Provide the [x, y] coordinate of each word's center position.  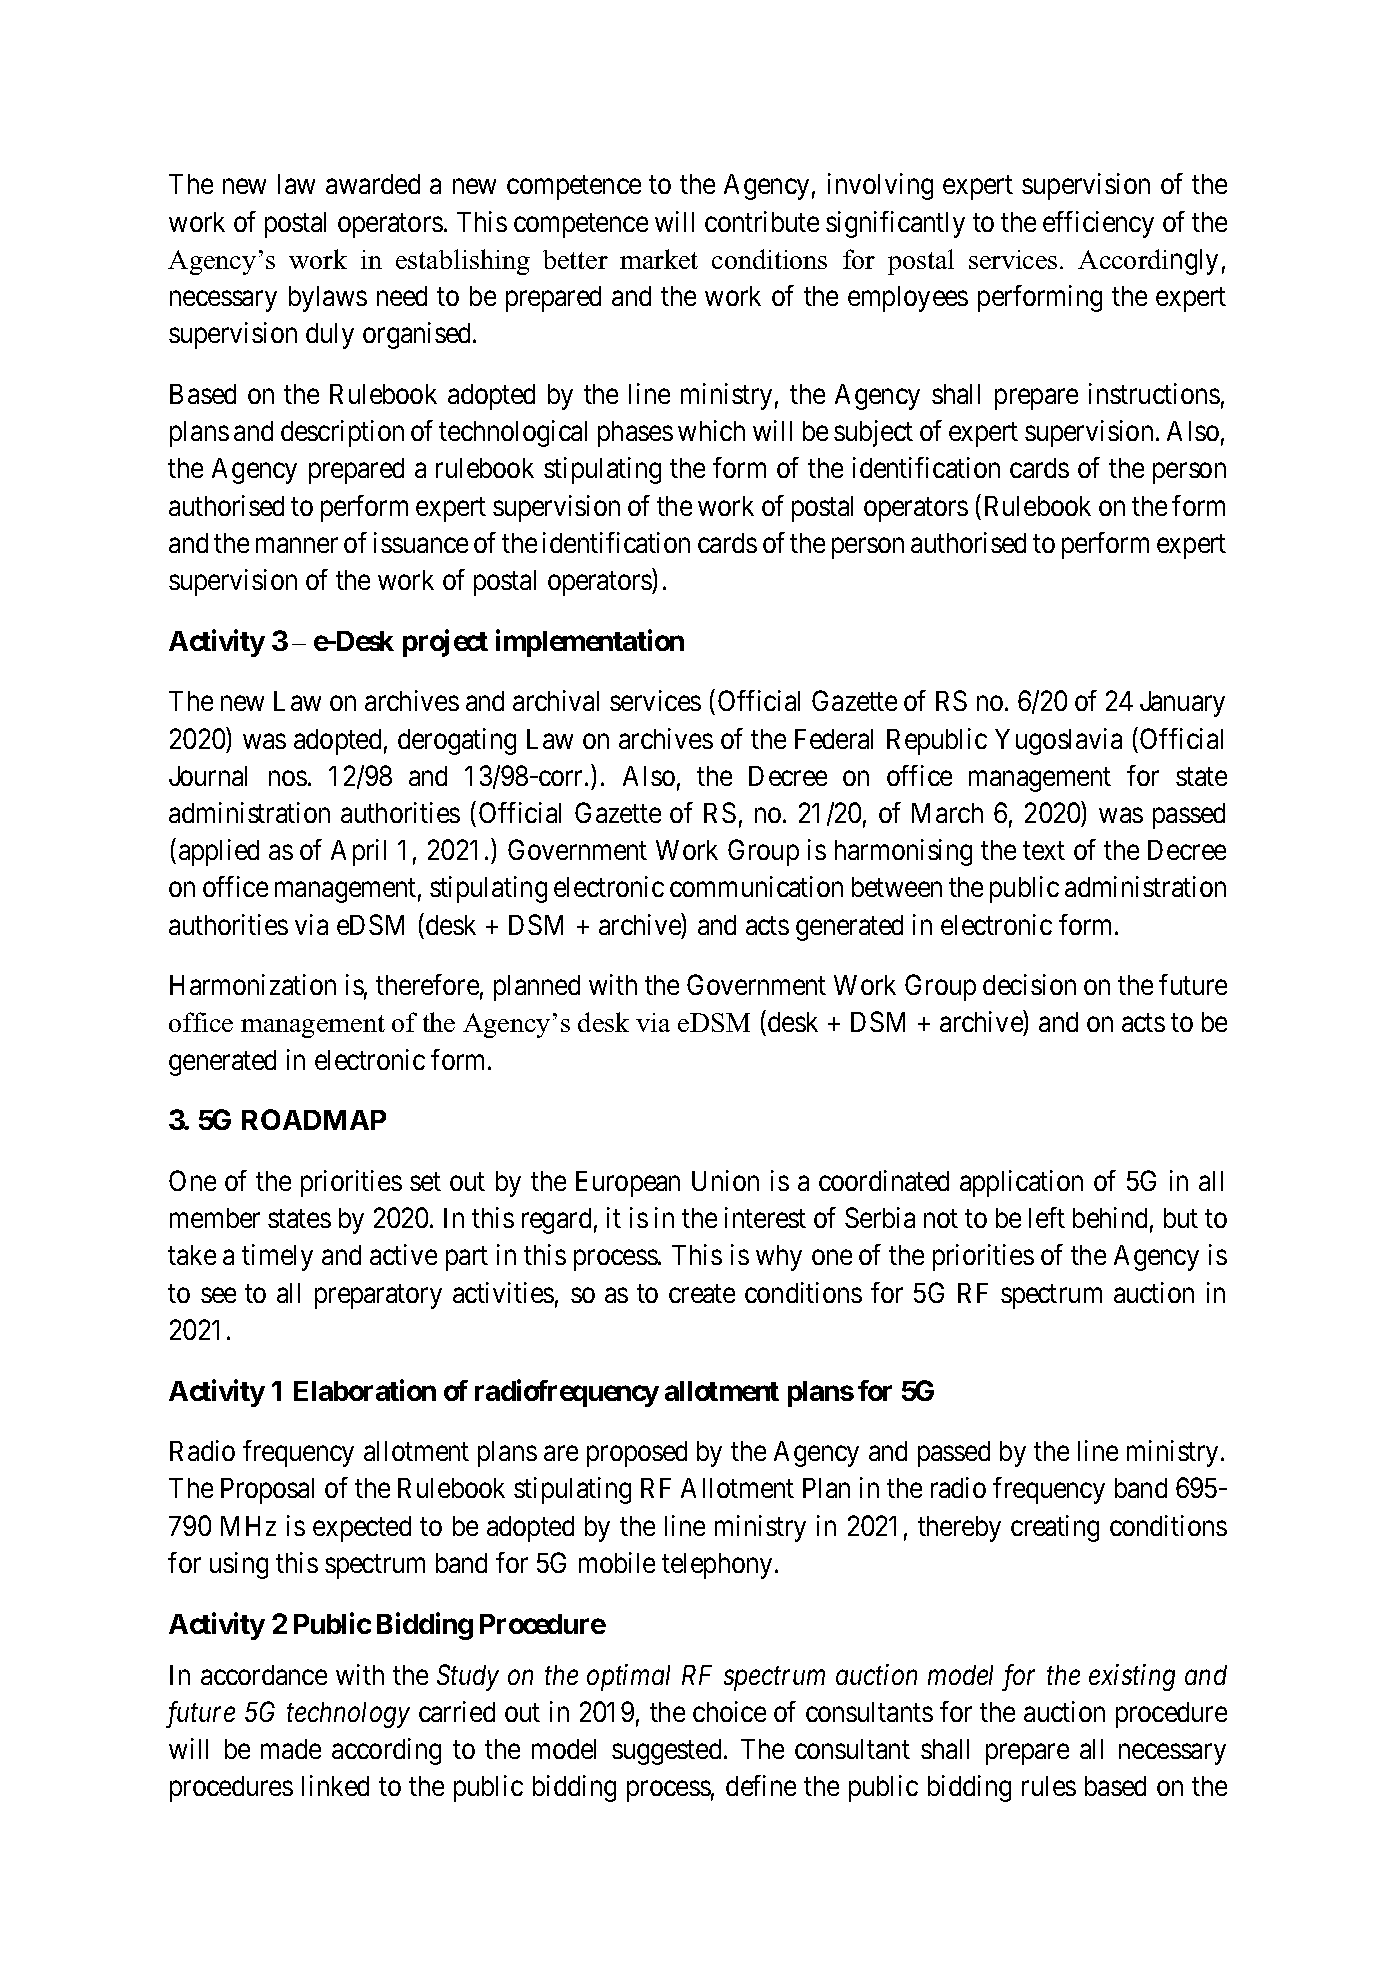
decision [1029, 984]
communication [756, 886]
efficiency [1098, 224]
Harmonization [253, 984]
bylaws [328, 299]
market [659, 259]
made [291, 1749]
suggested [666, 1752]
